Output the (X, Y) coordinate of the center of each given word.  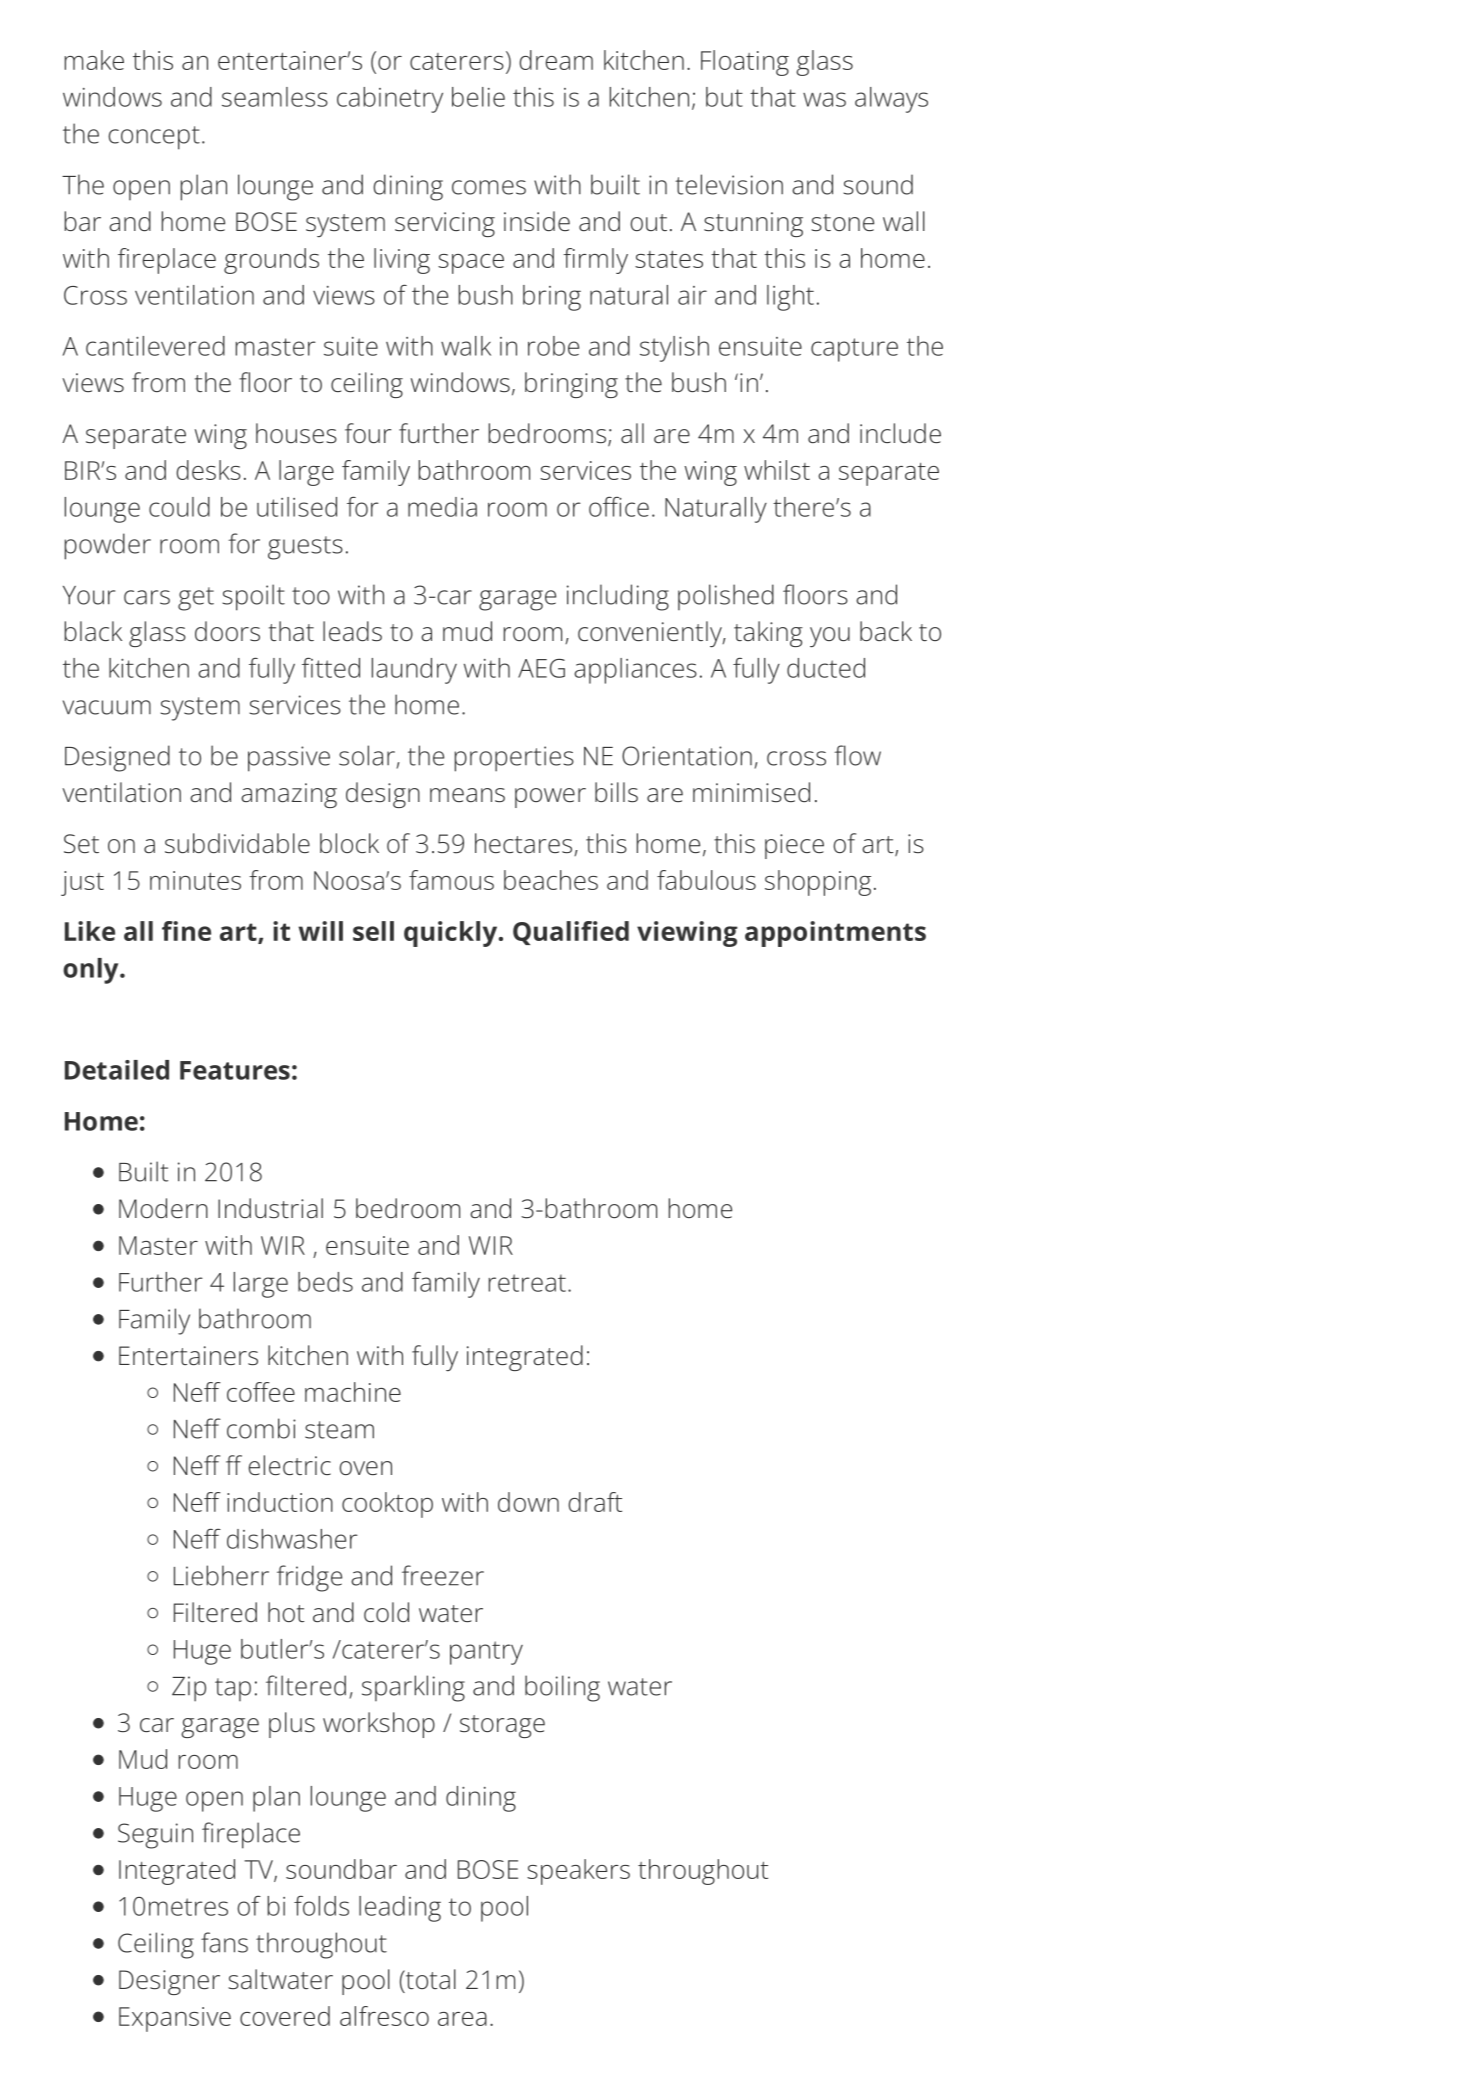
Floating (745, 63)
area (462, 2019)
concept (154, 138)
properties (514, 759)
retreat (527, 1283)
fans (224, 1942)
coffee (261, 1392)
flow (857, 755)
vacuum (107, 707)
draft (595, 1502)
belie (478, 97)
